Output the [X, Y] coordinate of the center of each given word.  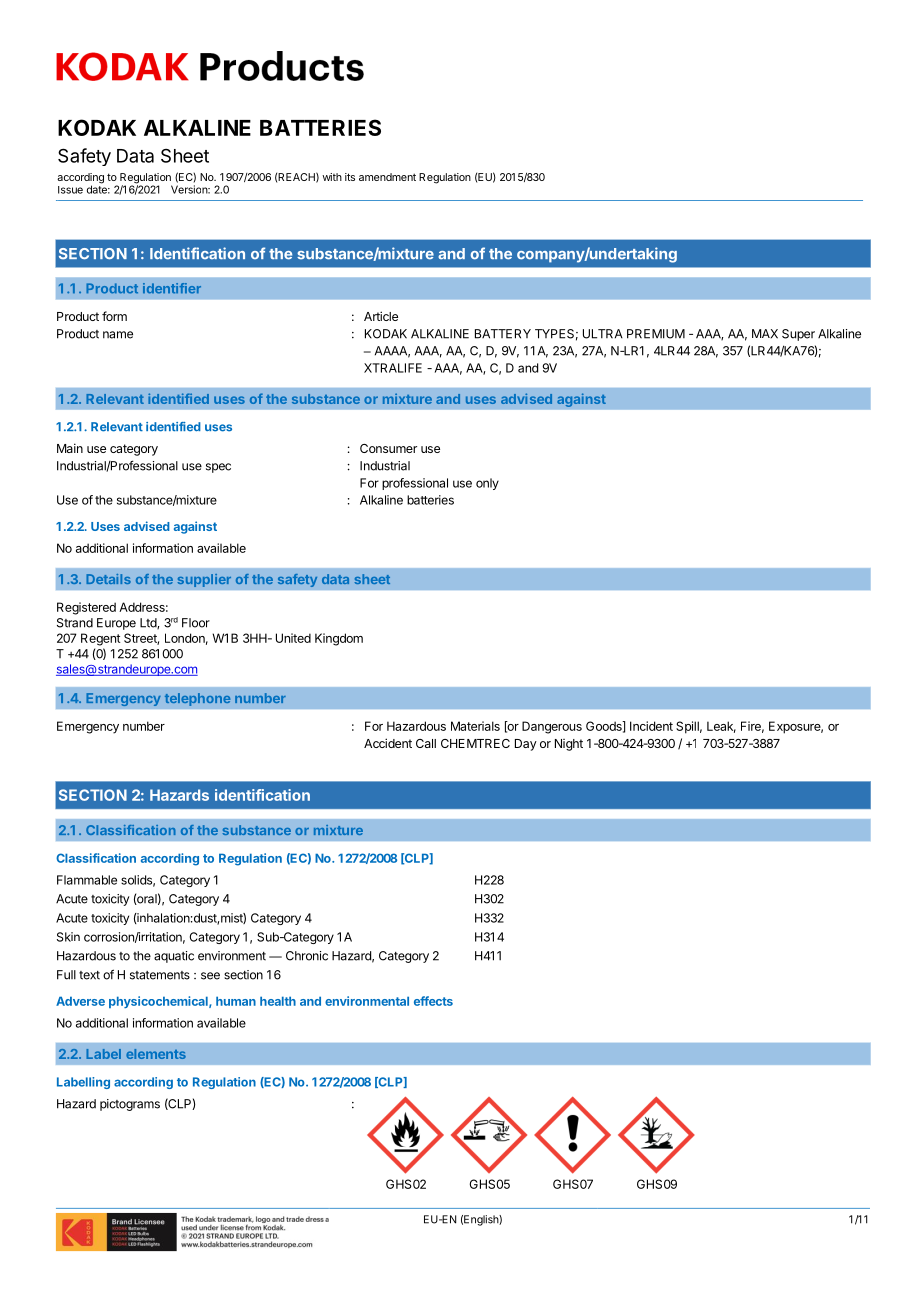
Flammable [87, 880]
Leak [721, 727]
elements [156, 1054]
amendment [387, 177]
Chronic [307, 956]
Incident [651, 726]
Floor [196, 623]
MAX [765, 334]
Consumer [388, 448]
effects [433, 1001]
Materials [475, 726]
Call [426, 743]
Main [70, 448]
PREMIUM [656, 334]
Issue [70, 190]
